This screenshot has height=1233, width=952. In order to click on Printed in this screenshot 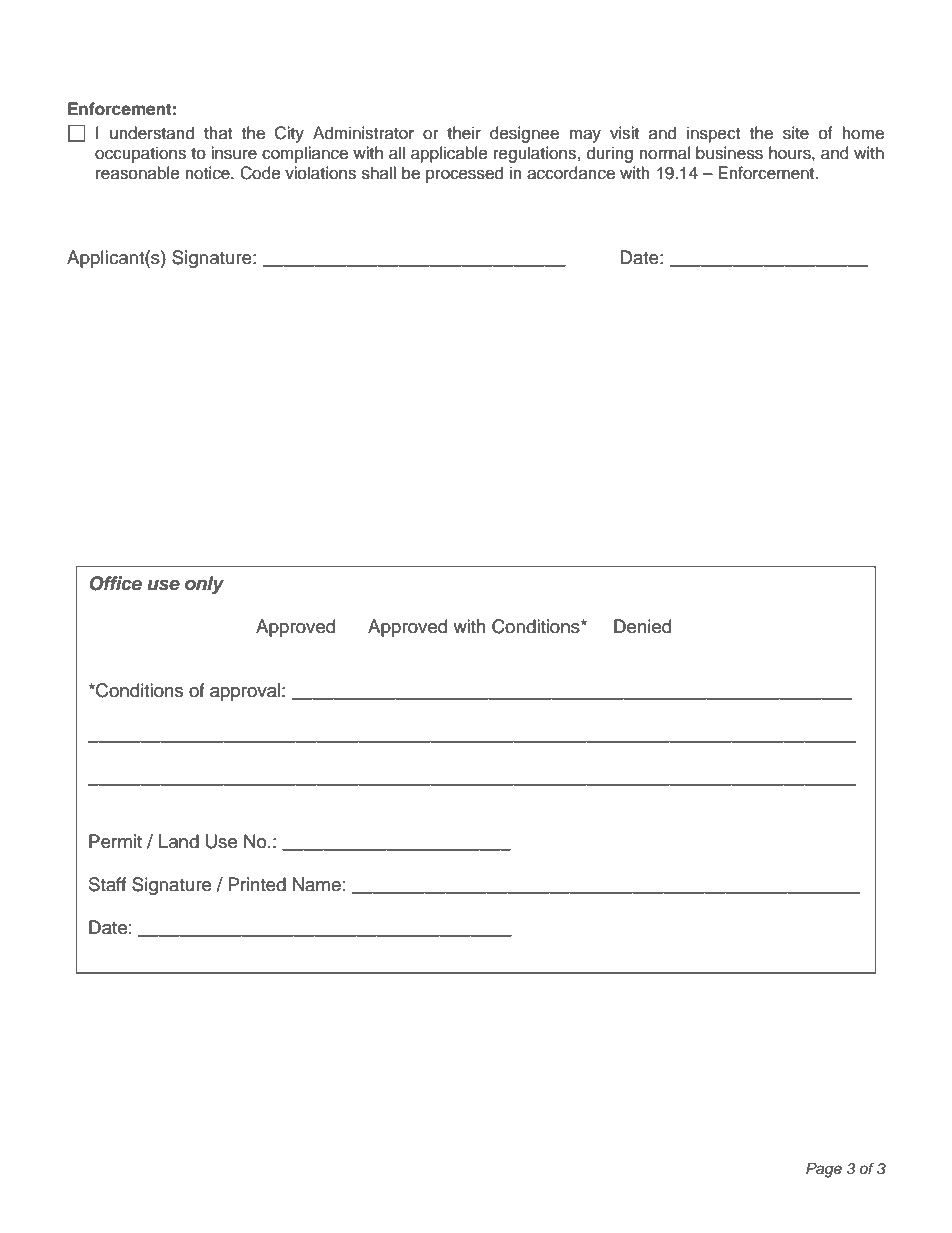, I will do `click(257, 884)`.
